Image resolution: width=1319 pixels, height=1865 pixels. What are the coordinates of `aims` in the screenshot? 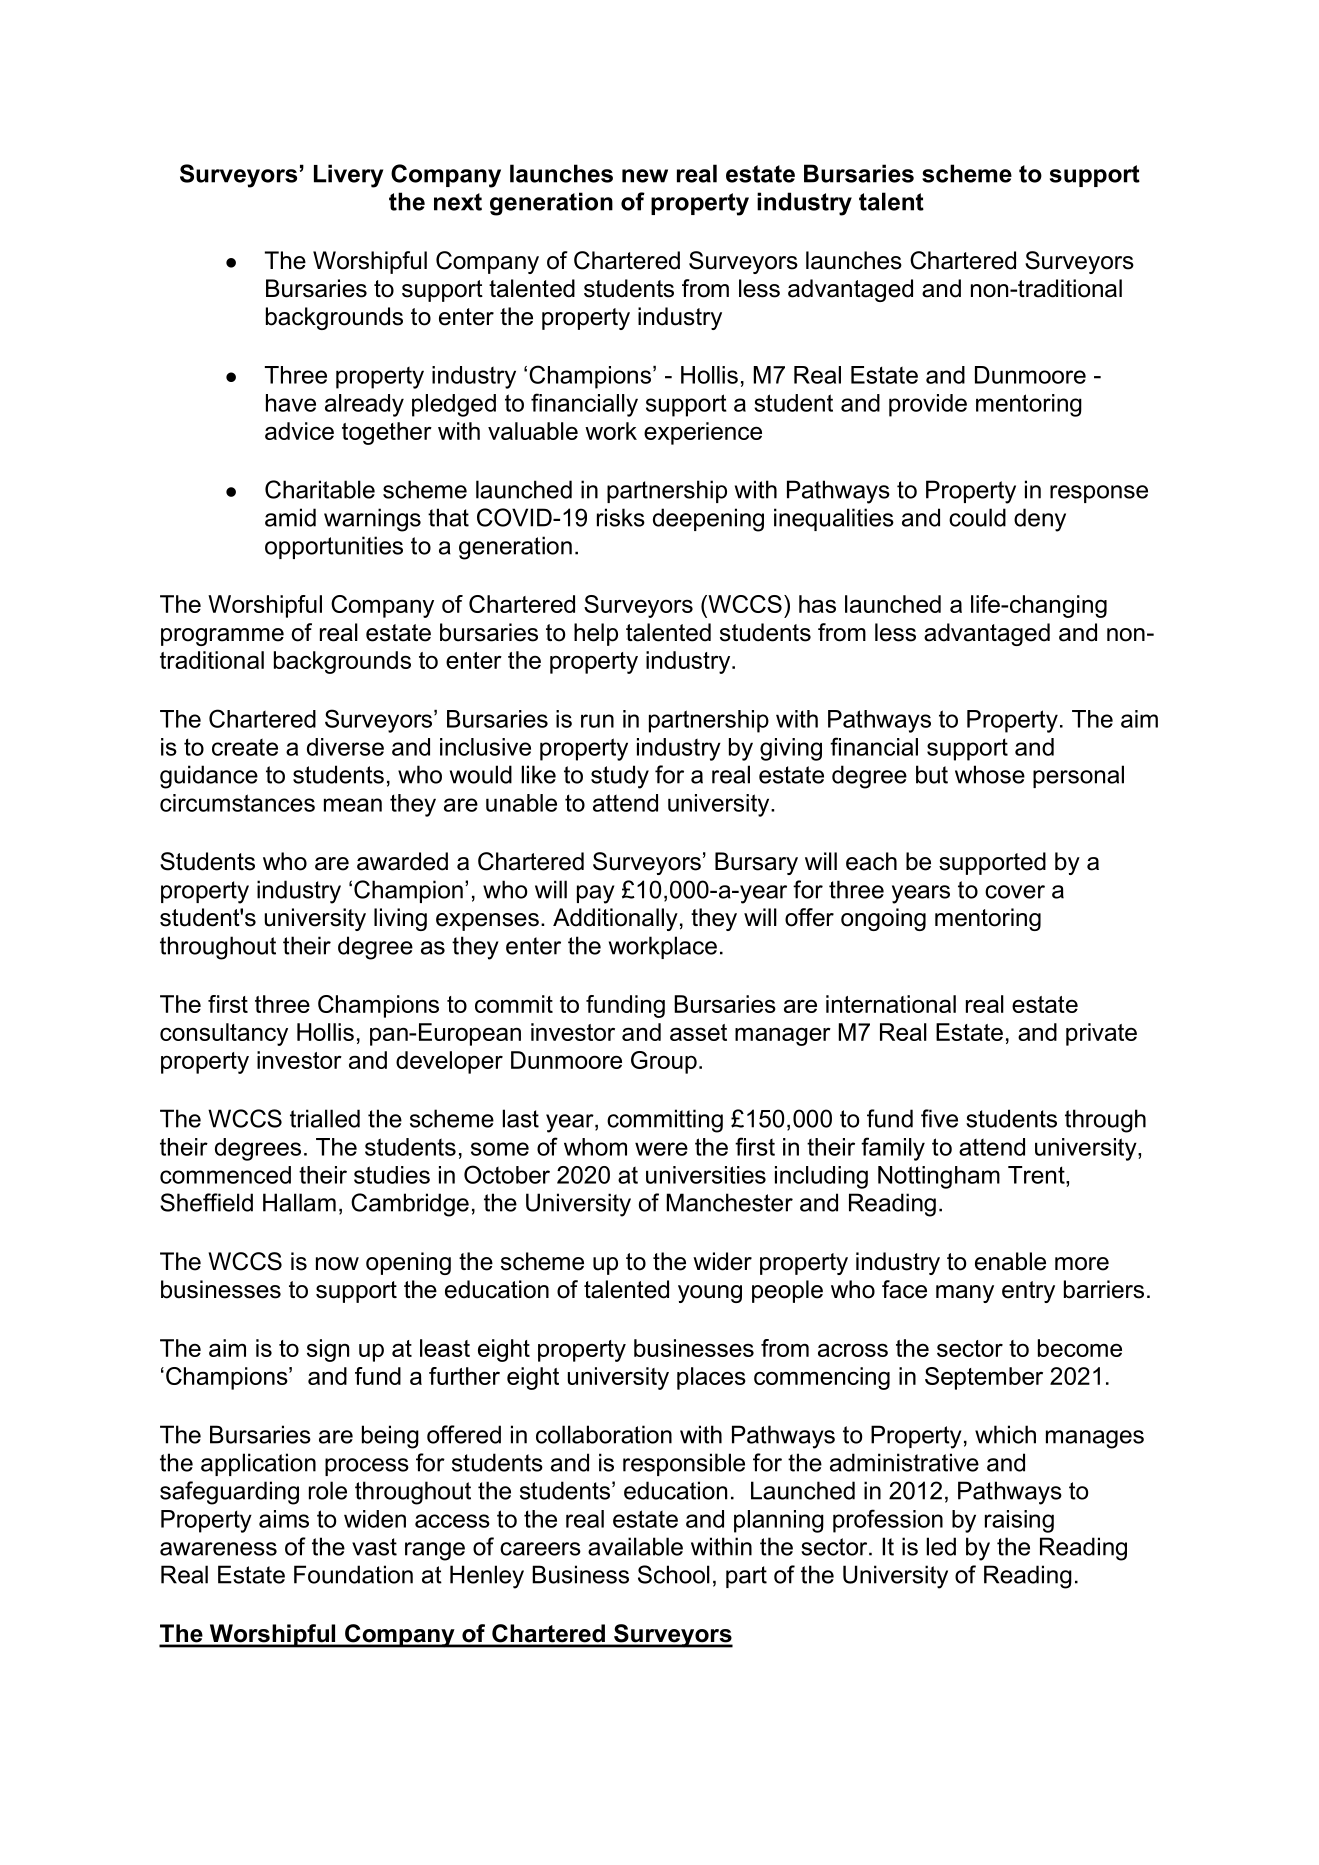 It's located at (284, 1519).
